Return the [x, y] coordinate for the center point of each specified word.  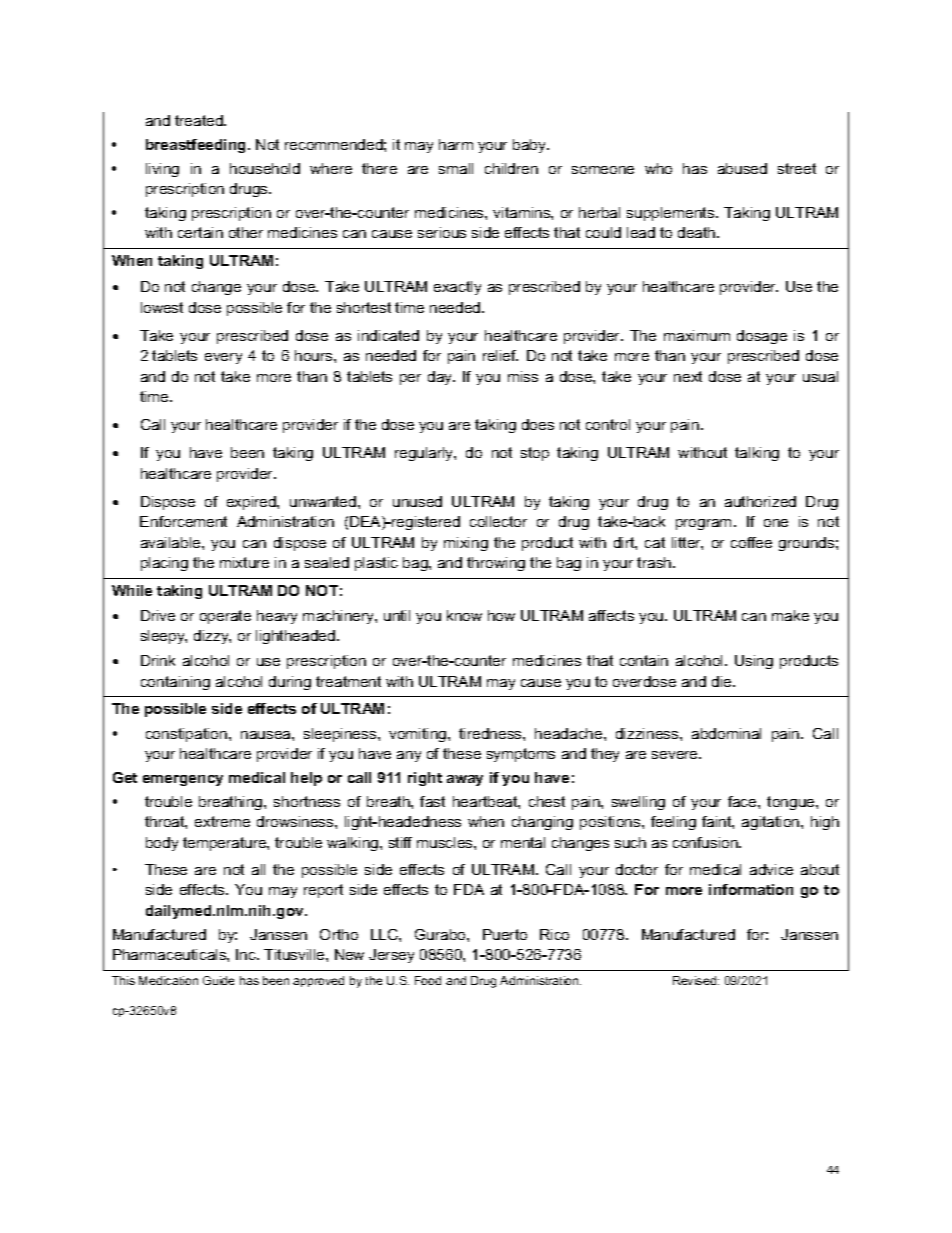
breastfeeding [197, 146]
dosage [762, 337]
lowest [162, 307]
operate [225, 617]
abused [742, 168]
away [465, 780]
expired [252, 503]
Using [754, 662]
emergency [183, 780]
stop [535, 454]
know [464, 615]
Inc [247, 954]
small [456, 168]
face [743, 801]
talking [757, 454]
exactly [457, 288]
